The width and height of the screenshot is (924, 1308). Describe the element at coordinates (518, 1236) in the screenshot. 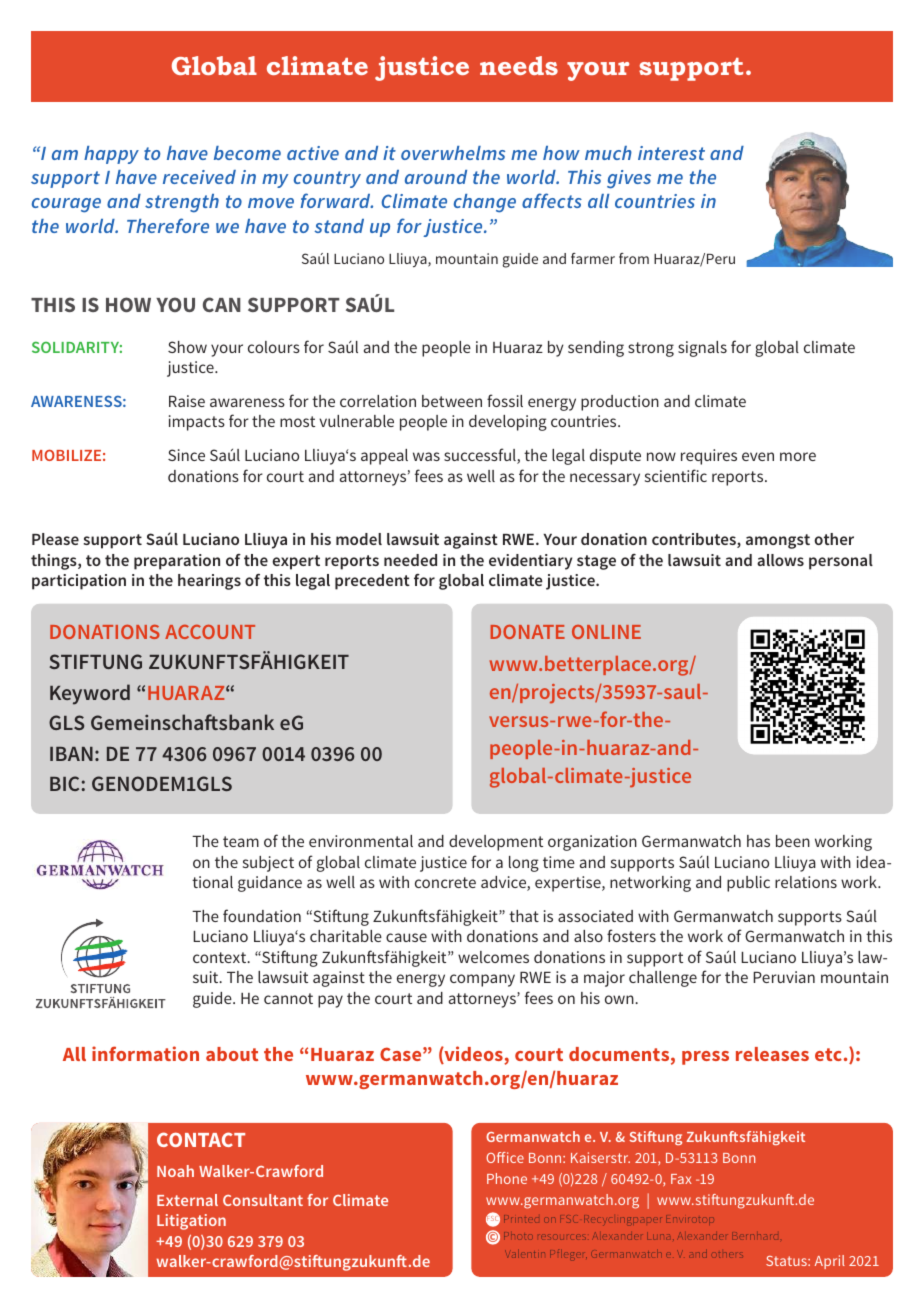

I see `Photo` at that location.
